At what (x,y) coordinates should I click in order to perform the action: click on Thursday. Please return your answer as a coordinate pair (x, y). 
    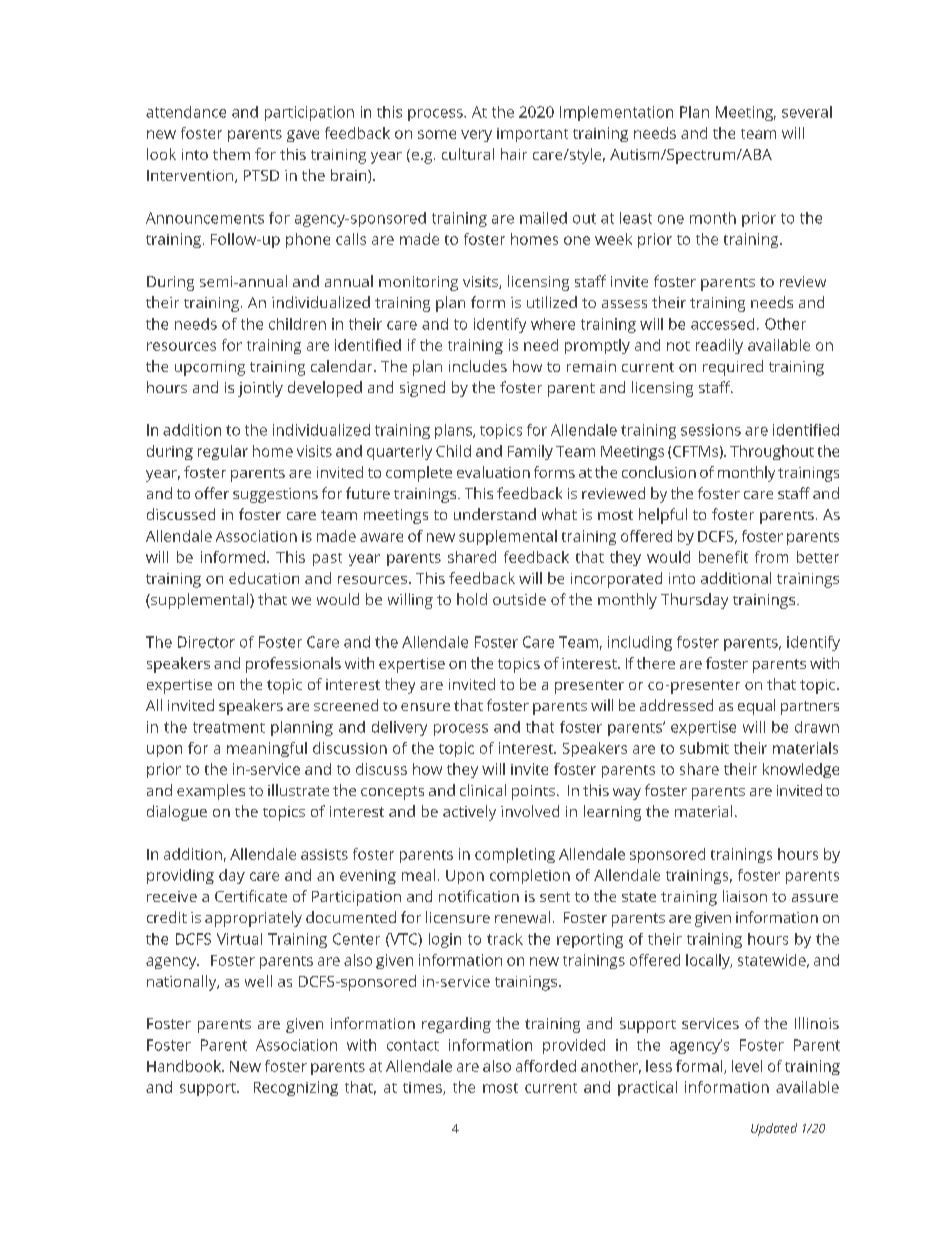
    Looking at the image, I should click on (694, 601).
